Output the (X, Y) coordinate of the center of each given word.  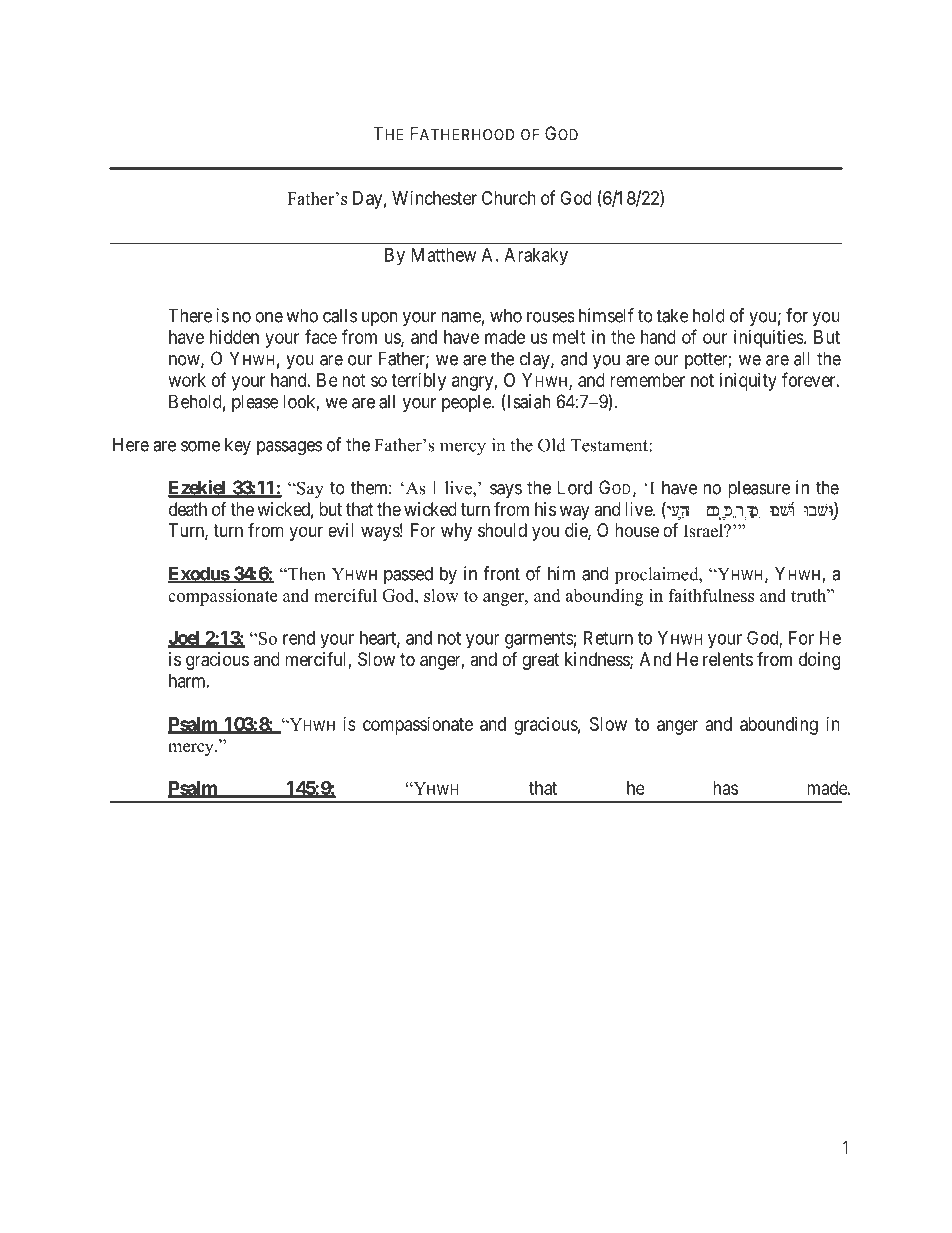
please (255, 403)
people (467, 403)
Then (305, 574)
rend (299, 638)
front (501, 573)
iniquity (748, 382)
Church (509, 198)
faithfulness (711, 595)
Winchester (434, 198)
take (672, 315)
